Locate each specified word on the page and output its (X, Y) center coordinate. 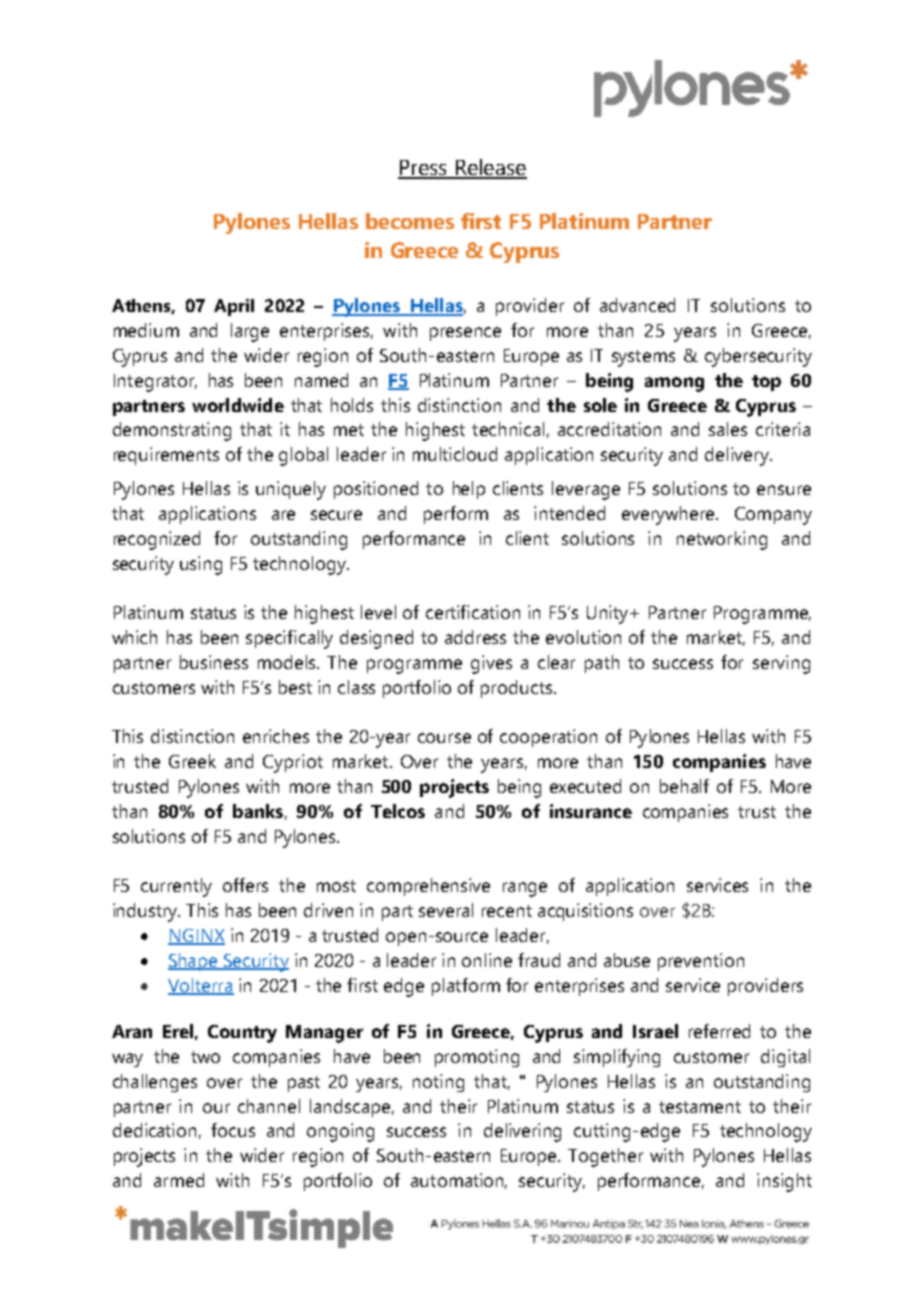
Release (490, 168)
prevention (701, 962)
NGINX (196, 937)
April (234, 307)
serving (781, 664)
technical (508, 429)
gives (491, 664)
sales (728, 429)
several (446, 910)
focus (233, 1130)
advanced (637, 305)
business (214, 662)
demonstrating (172, 431)
